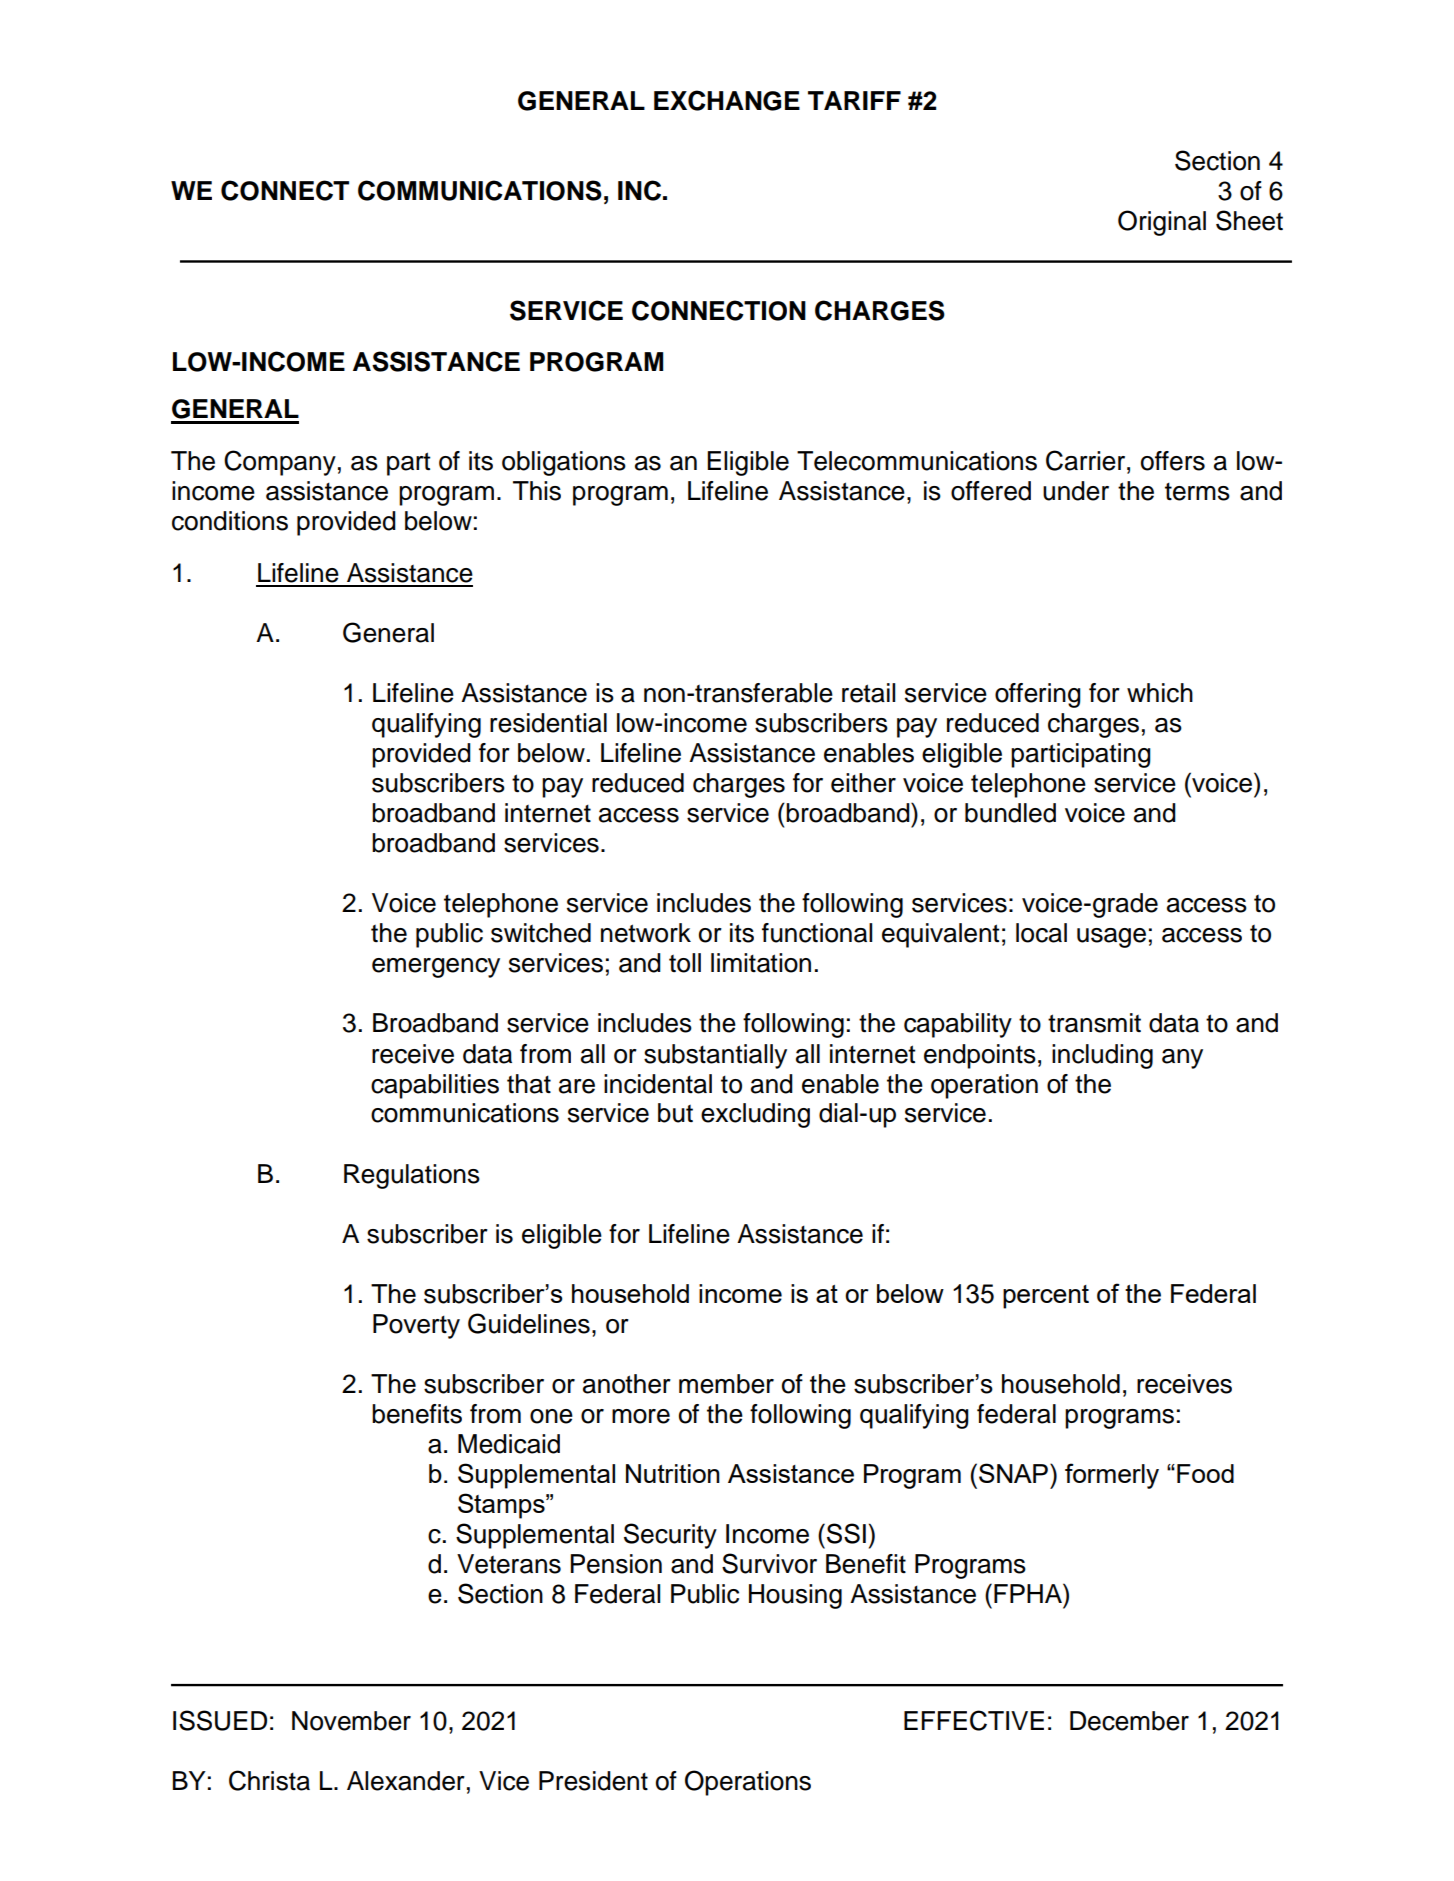 This screenshot has height=1881, width=1454. I want to click on Regulations, so click(412, 1176).
